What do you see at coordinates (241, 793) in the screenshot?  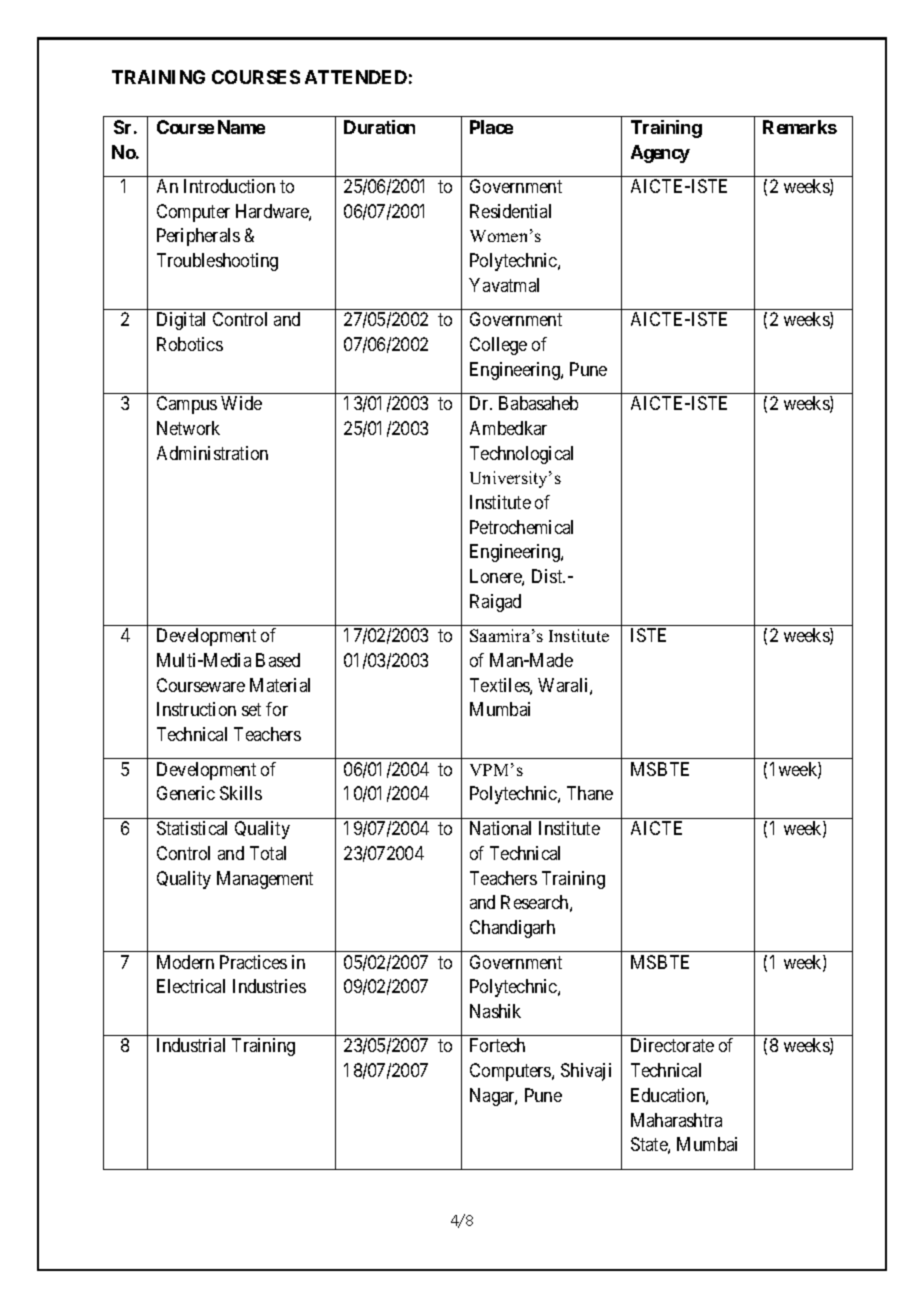 I see `Skills` at bounding box center [241, 793].
